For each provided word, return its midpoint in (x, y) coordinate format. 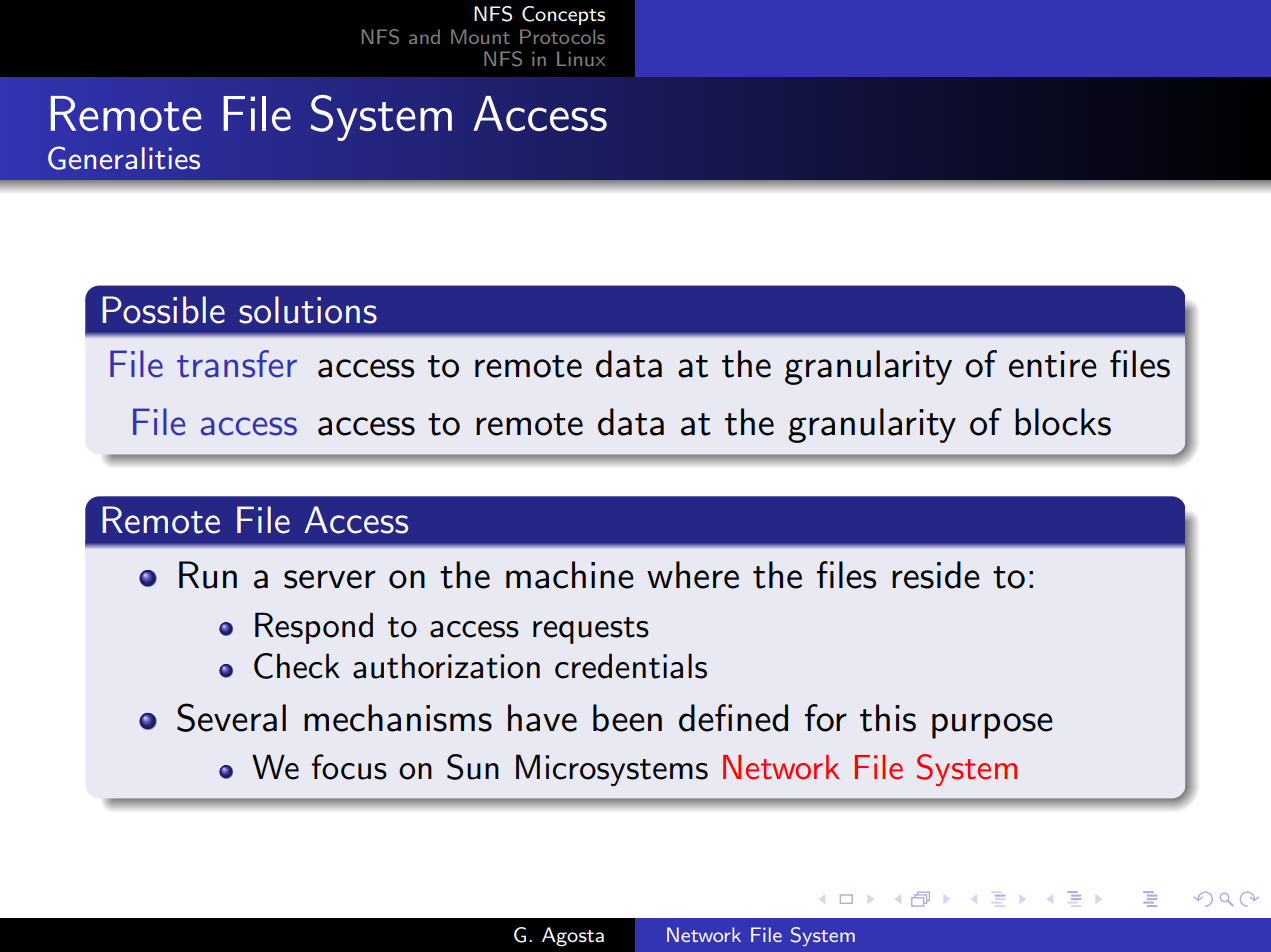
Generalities (124, 158)
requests (591, 630)
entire (1053, 364)
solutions (308, 310)
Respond (314, 628)
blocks (1063, 422)
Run (208, 575)
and (424, 36)
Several (231, 717)
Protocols (562, 36)
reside (936, 575)
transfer (237, 364)
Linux (581, 58)
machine (570, 575)
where (693, 575)
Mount (480, 36)
